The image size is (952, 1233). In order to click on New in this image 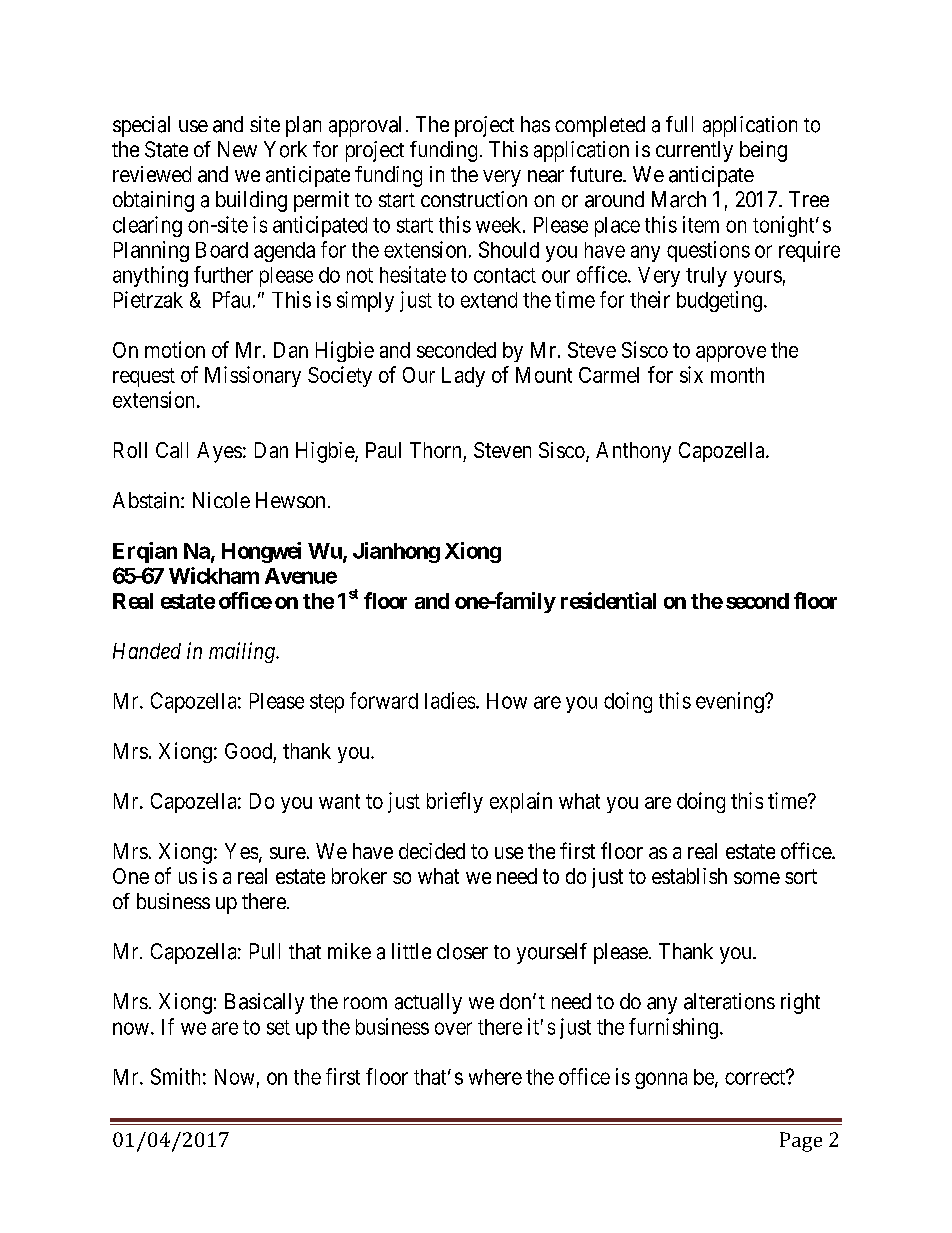, I will do `click(237, 149)`.
